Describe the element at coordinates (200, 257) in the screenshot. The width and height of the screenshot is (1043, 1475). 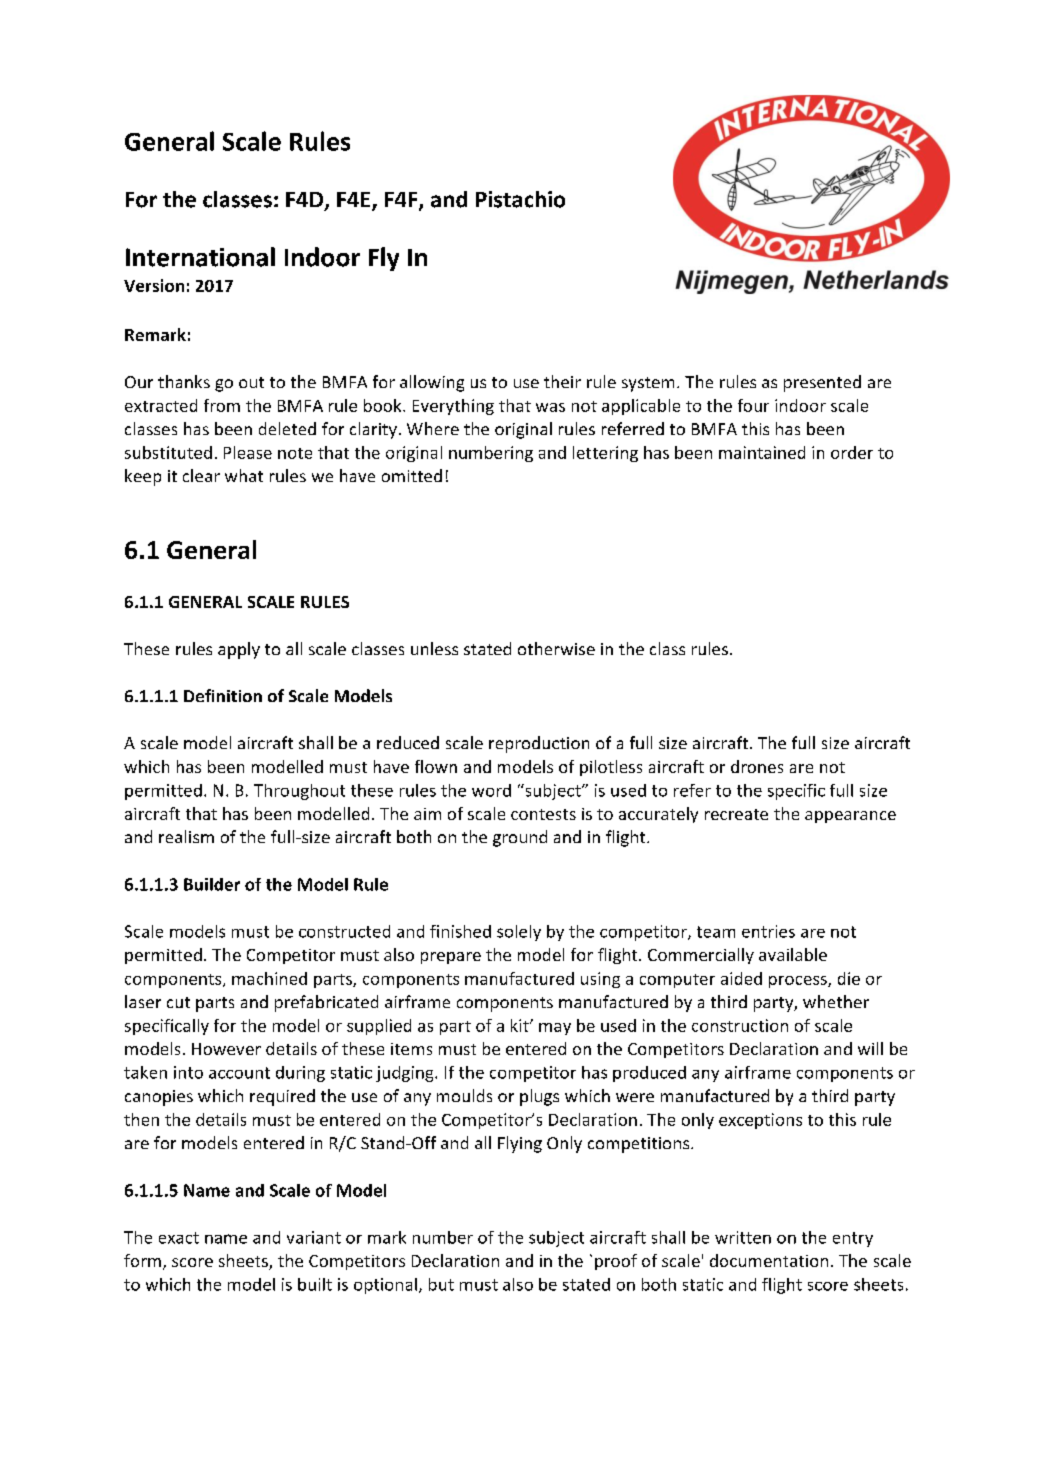
I see `International` at that location.
